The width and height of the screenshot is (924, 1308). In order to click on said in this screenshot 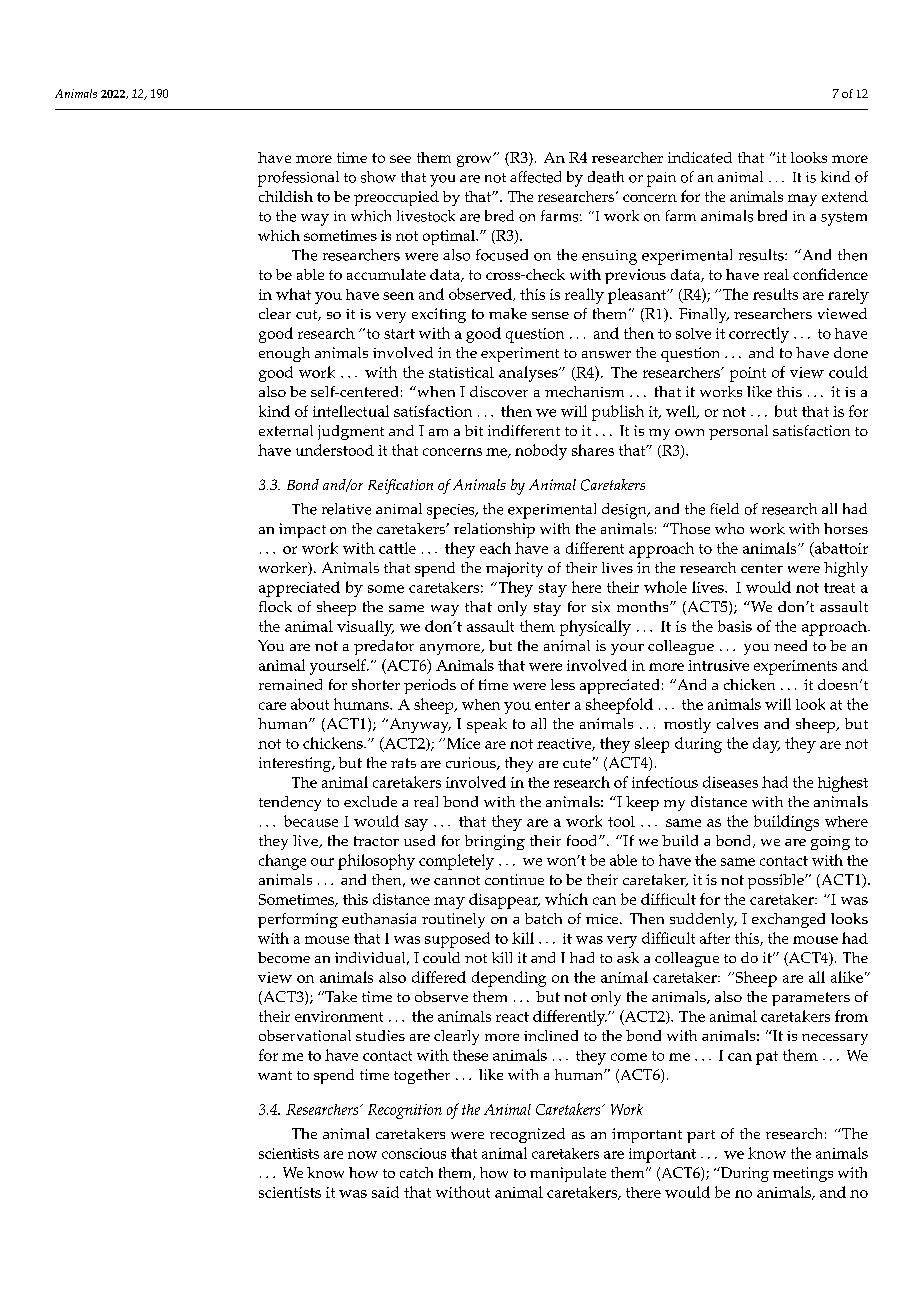, I will do `click(385, 1192)`.
